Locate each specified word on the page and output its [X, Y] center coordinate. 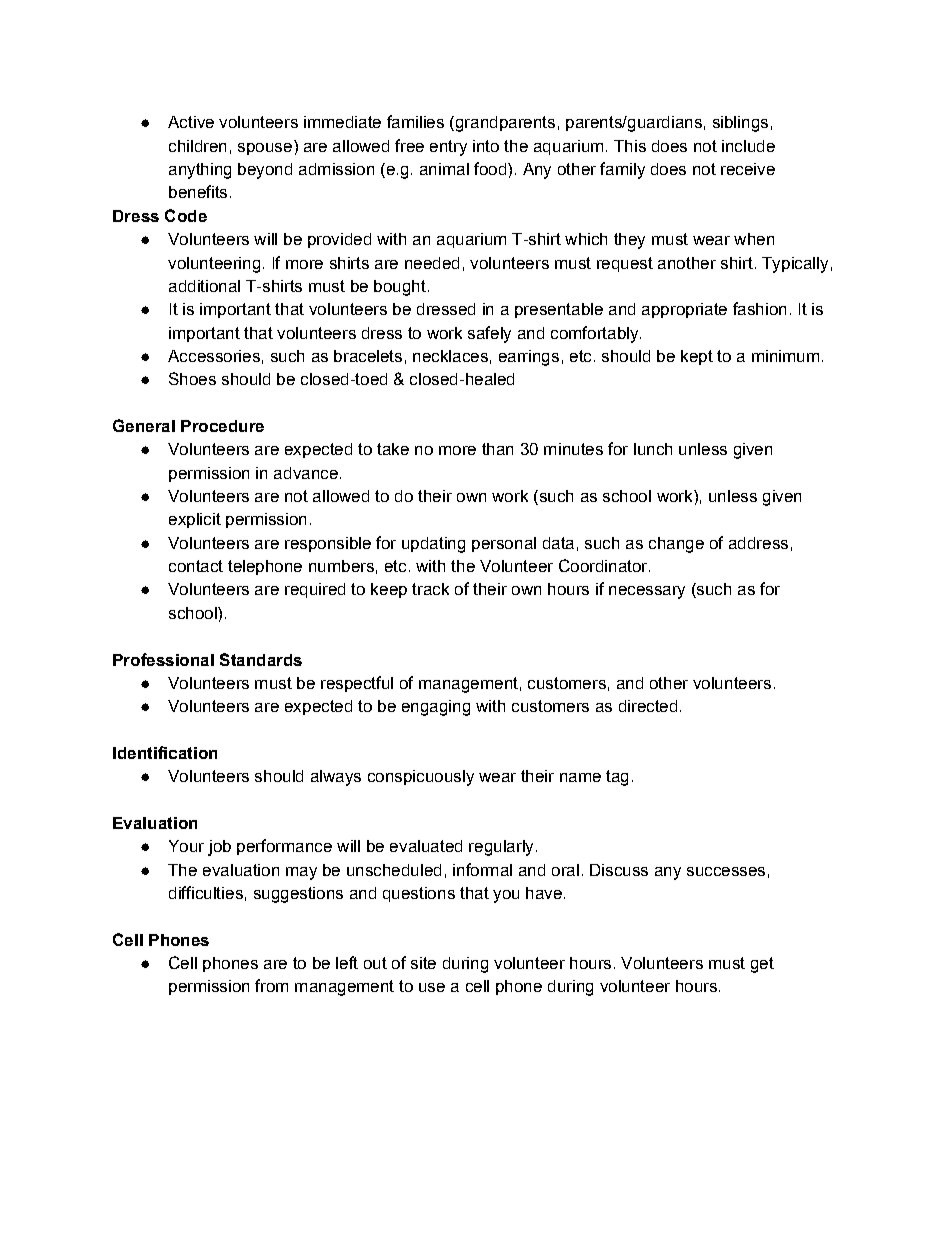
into [486, 146]
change [676, 545]
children [197, 146]
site [423, 963]
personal [504, 544]
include [748, 146]
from [271, 985]
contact [196, 566]
